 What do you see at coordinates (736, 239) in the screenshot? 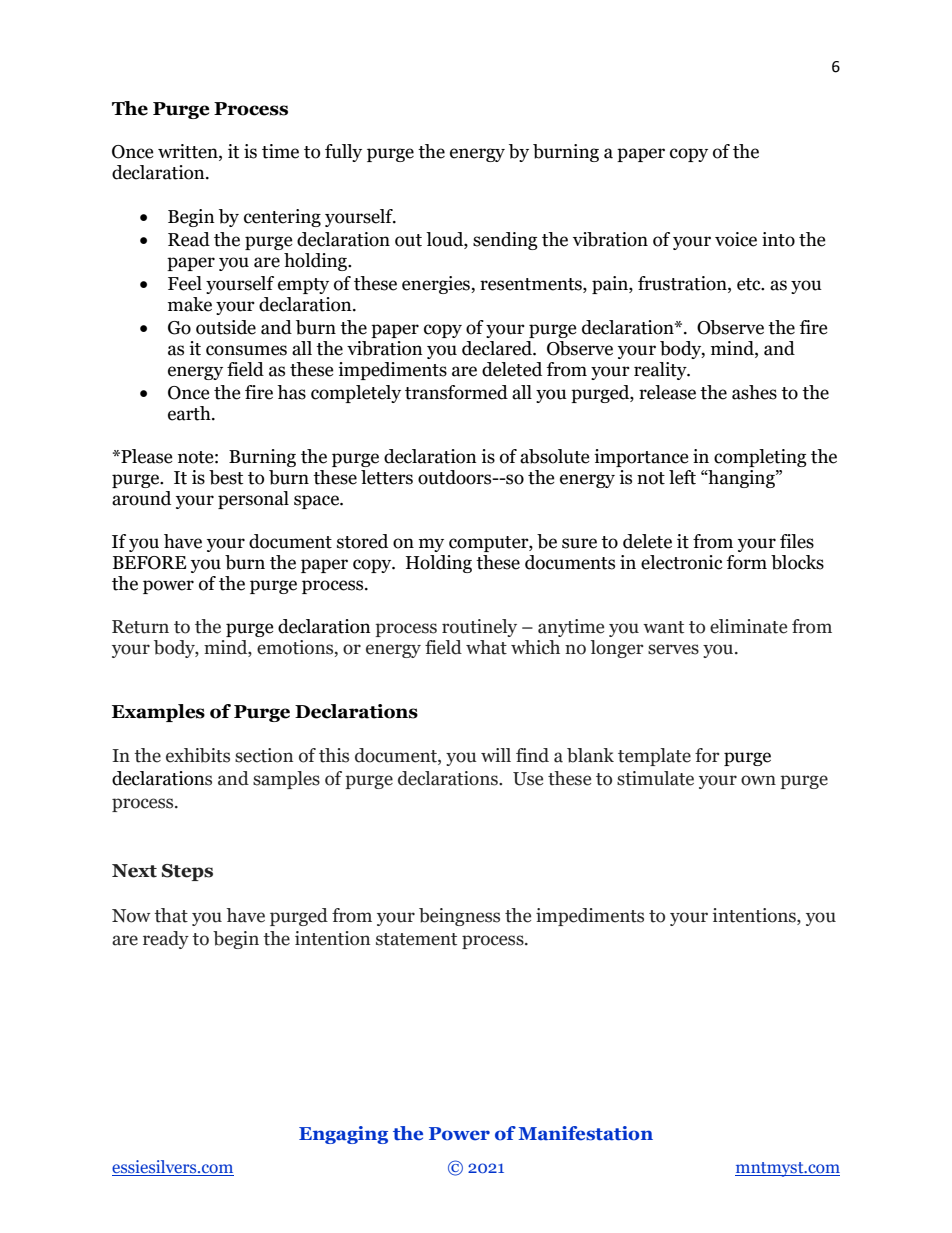
I see `voice` at bounding box center [736, 239].
